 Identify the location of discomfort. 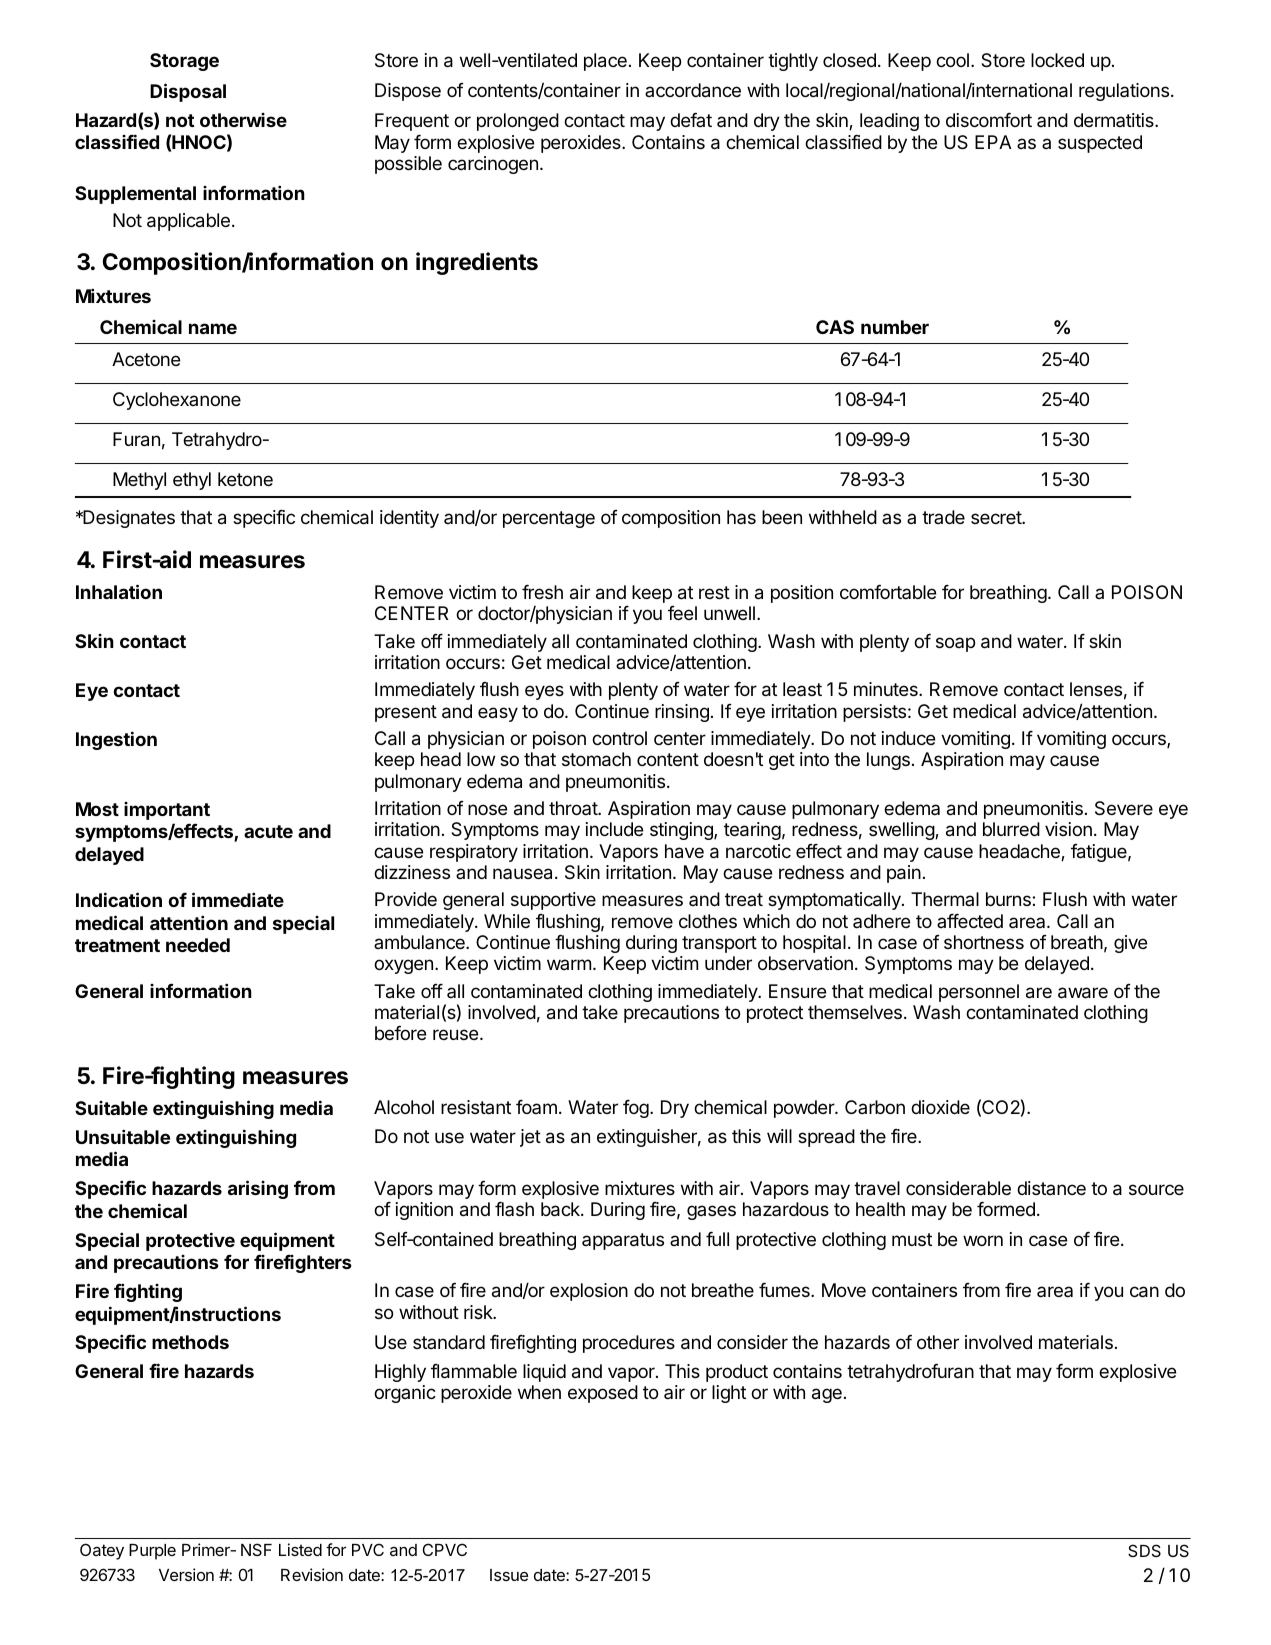
(989, 119).
